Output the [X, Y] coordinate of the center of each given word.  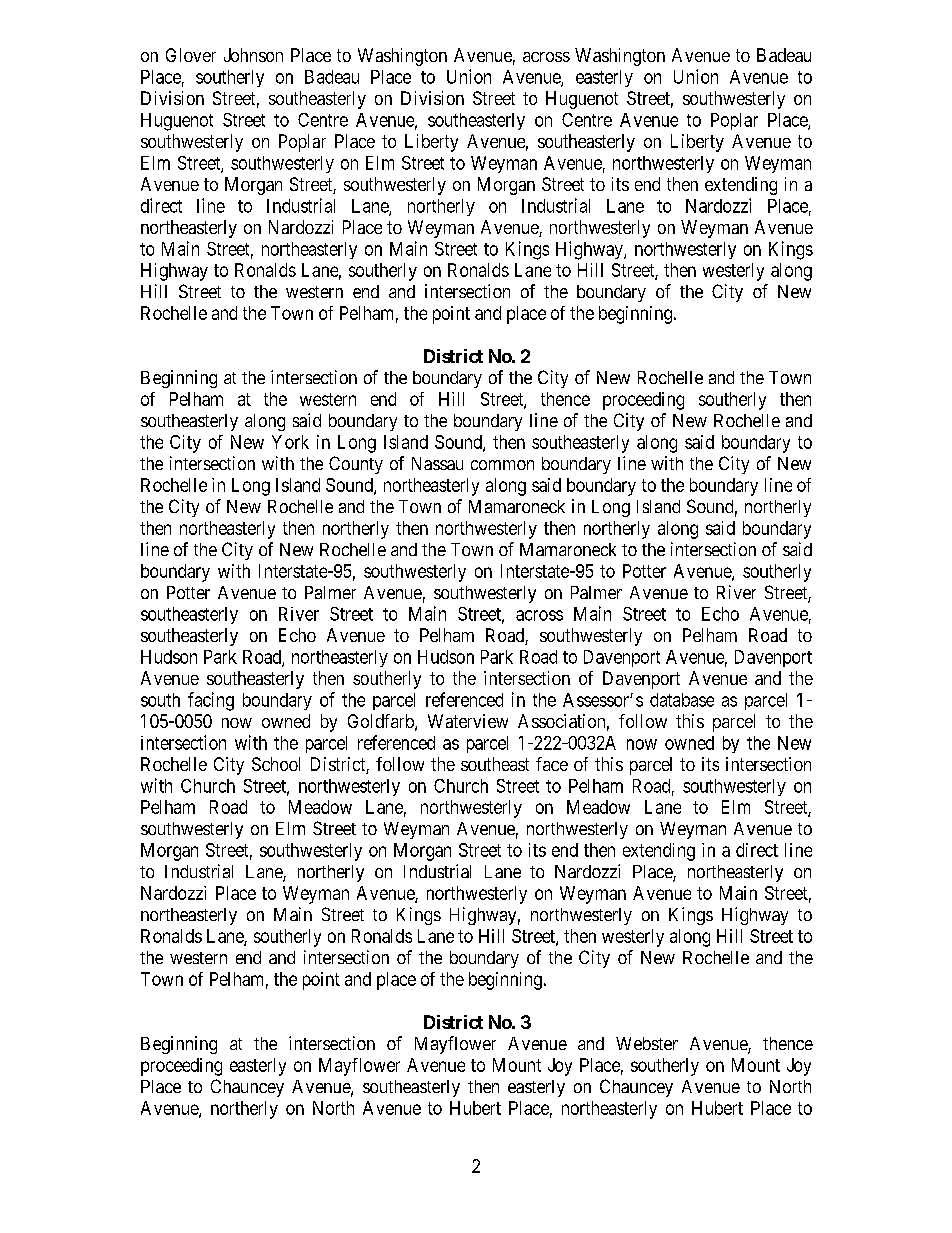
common [502, 465]
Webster [647, 1043]
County [356, 465]
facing [211, 701]
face [552, 764]
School [276, 764]
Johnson [253, 55]
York [290, 442]
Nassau [437, 463]
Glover [191, 55]
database [682, 700]
